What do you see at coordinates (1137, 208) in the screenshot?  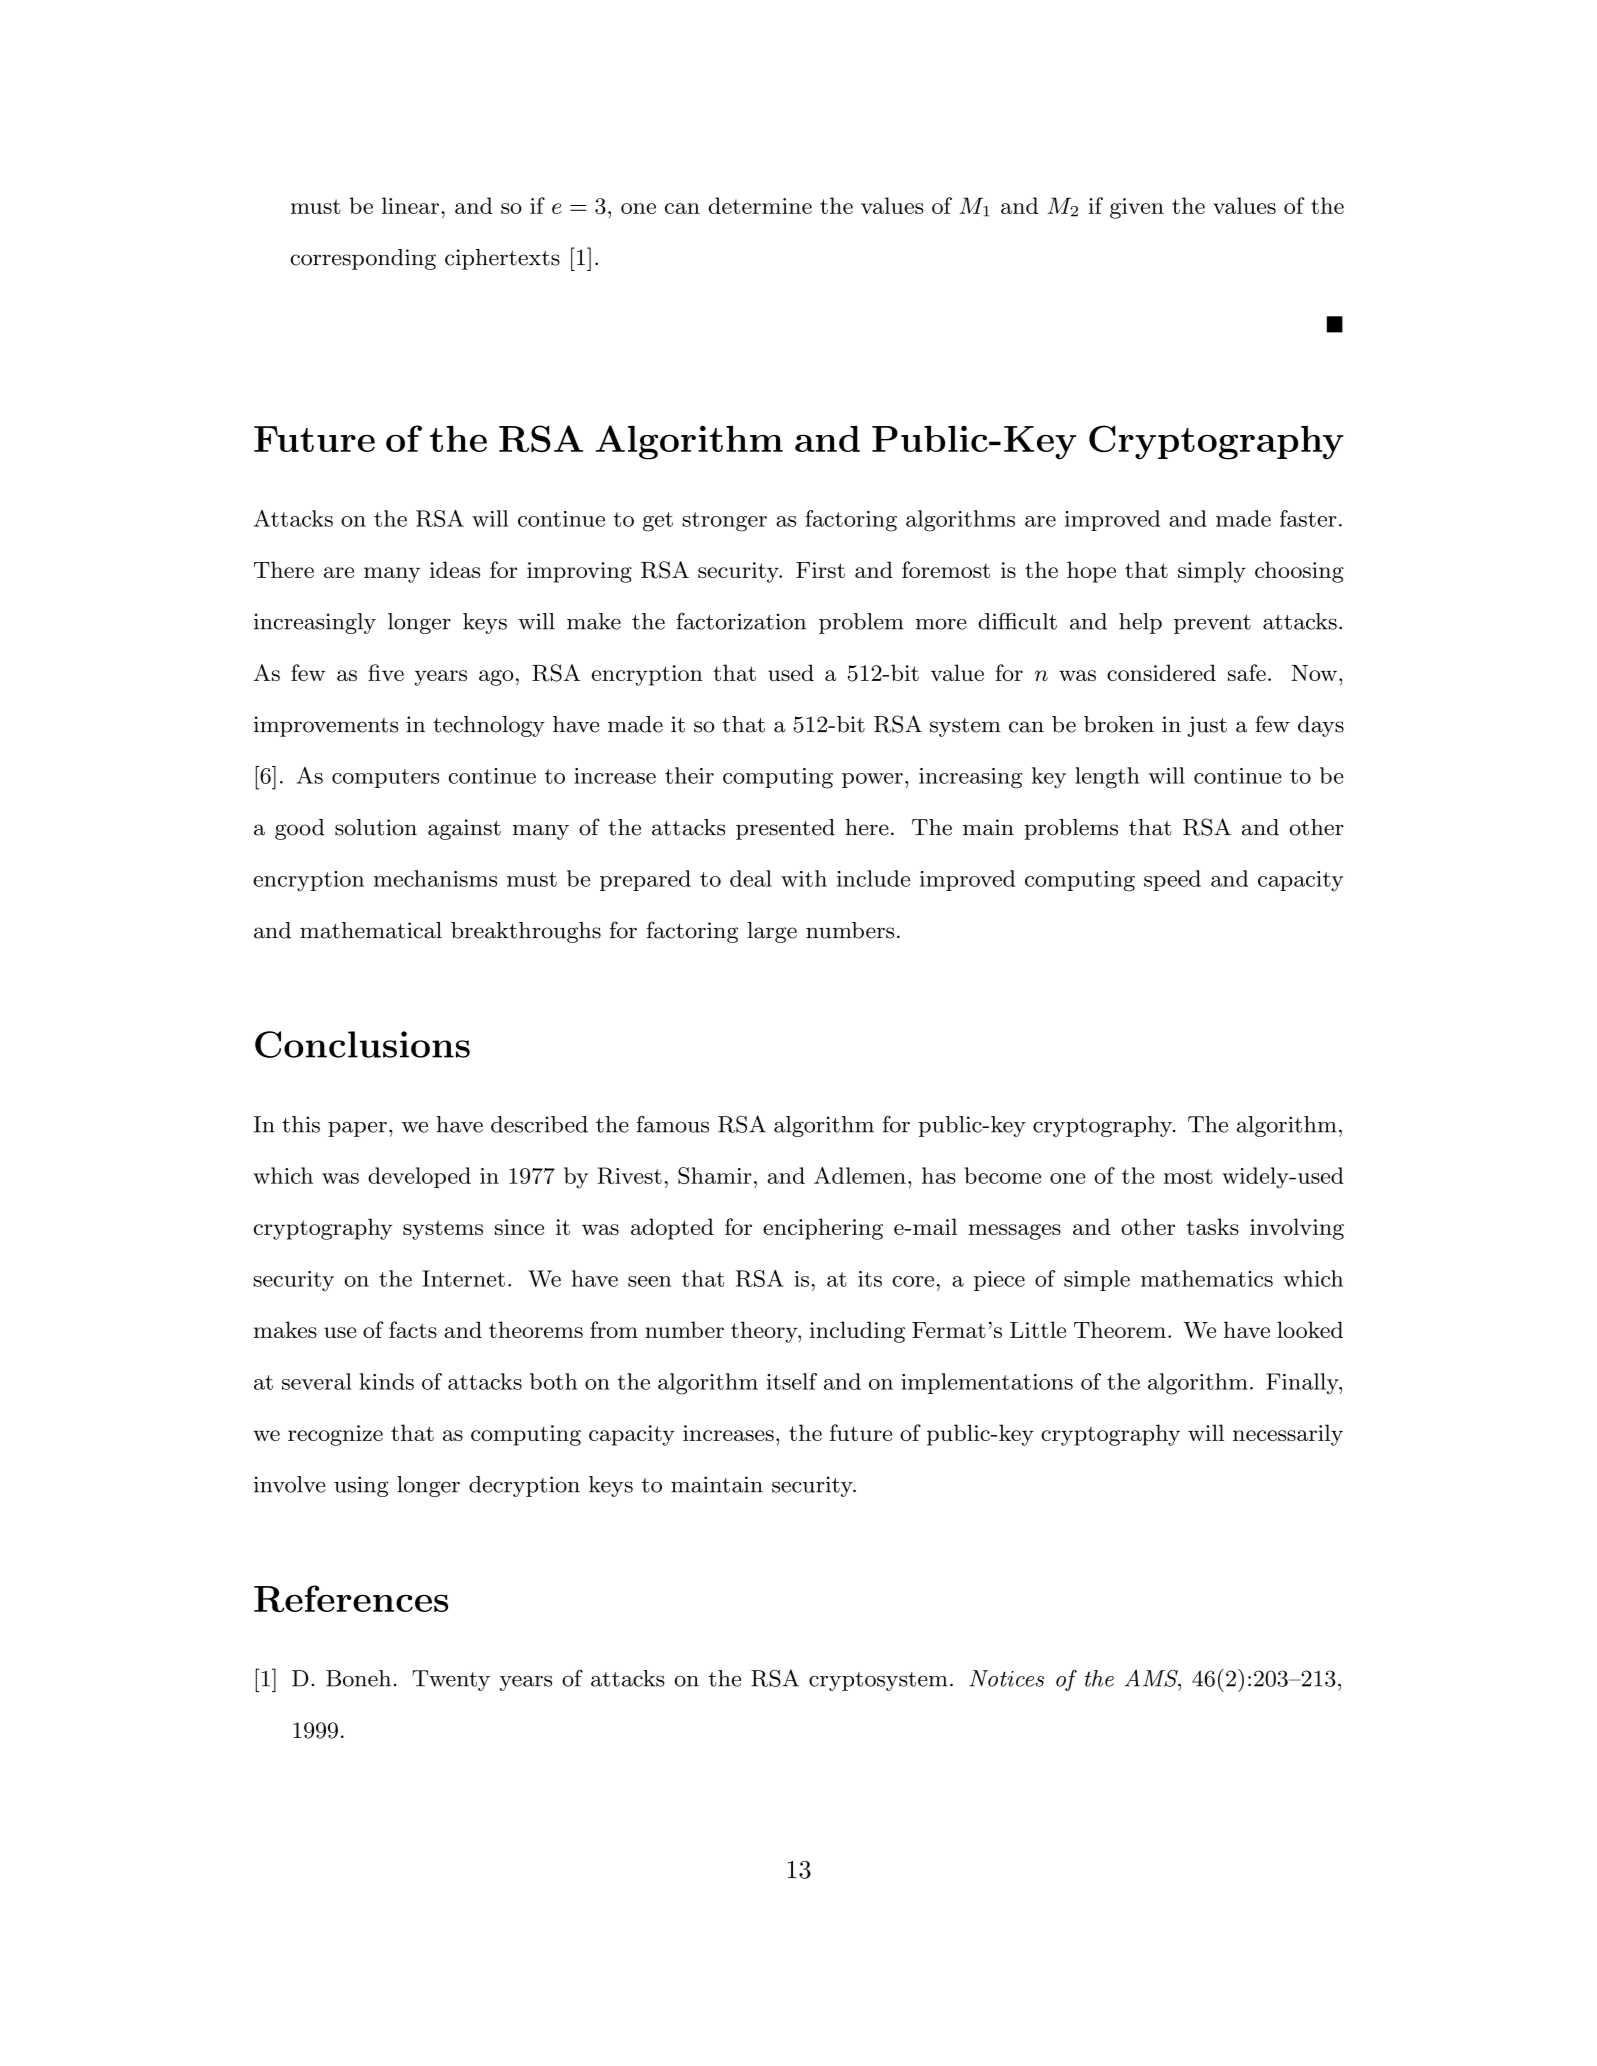 I see `given` at bounding box center [1137, 208].
